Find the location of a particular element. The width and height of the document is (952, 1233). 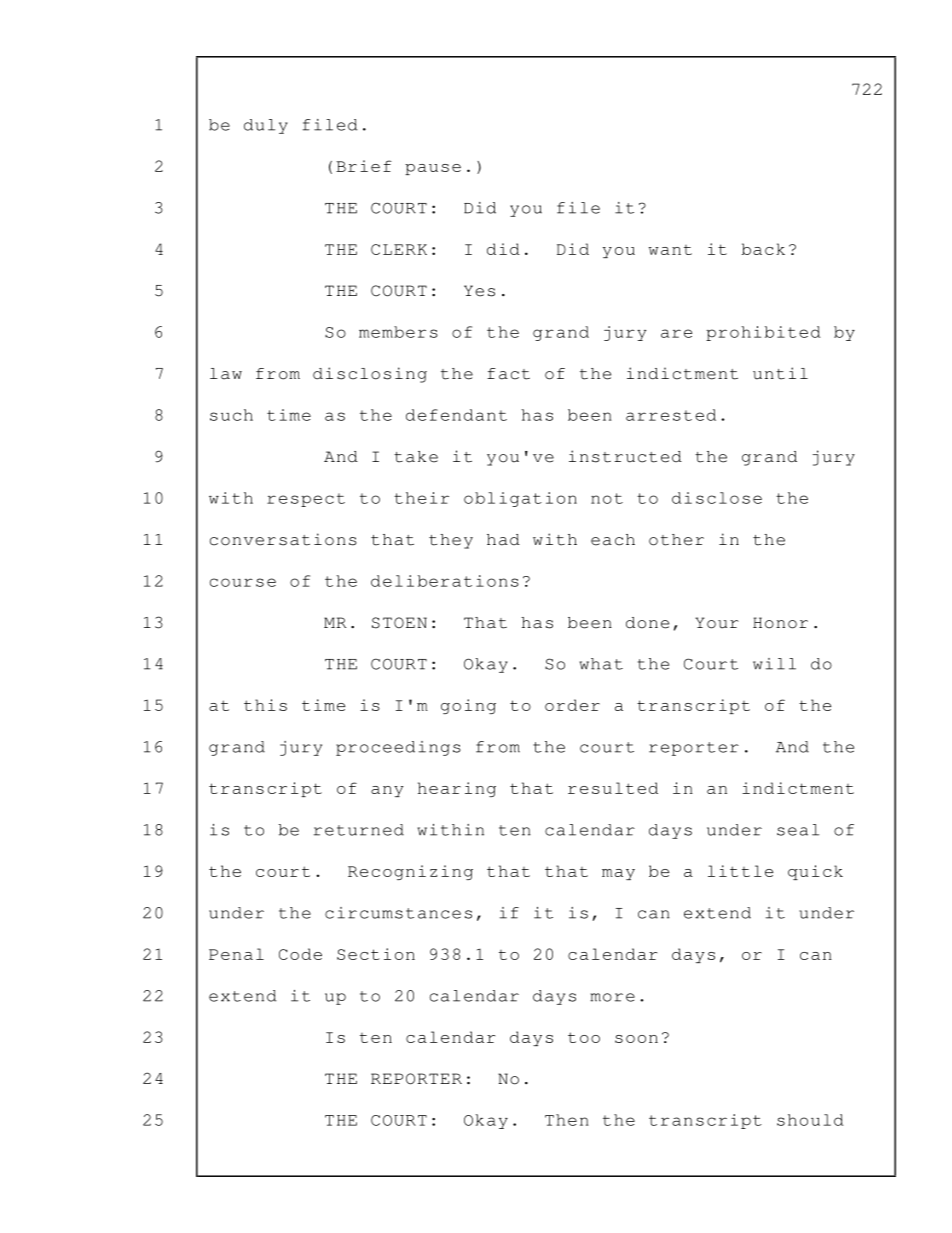

Code is located at coordinates (300, 954).
